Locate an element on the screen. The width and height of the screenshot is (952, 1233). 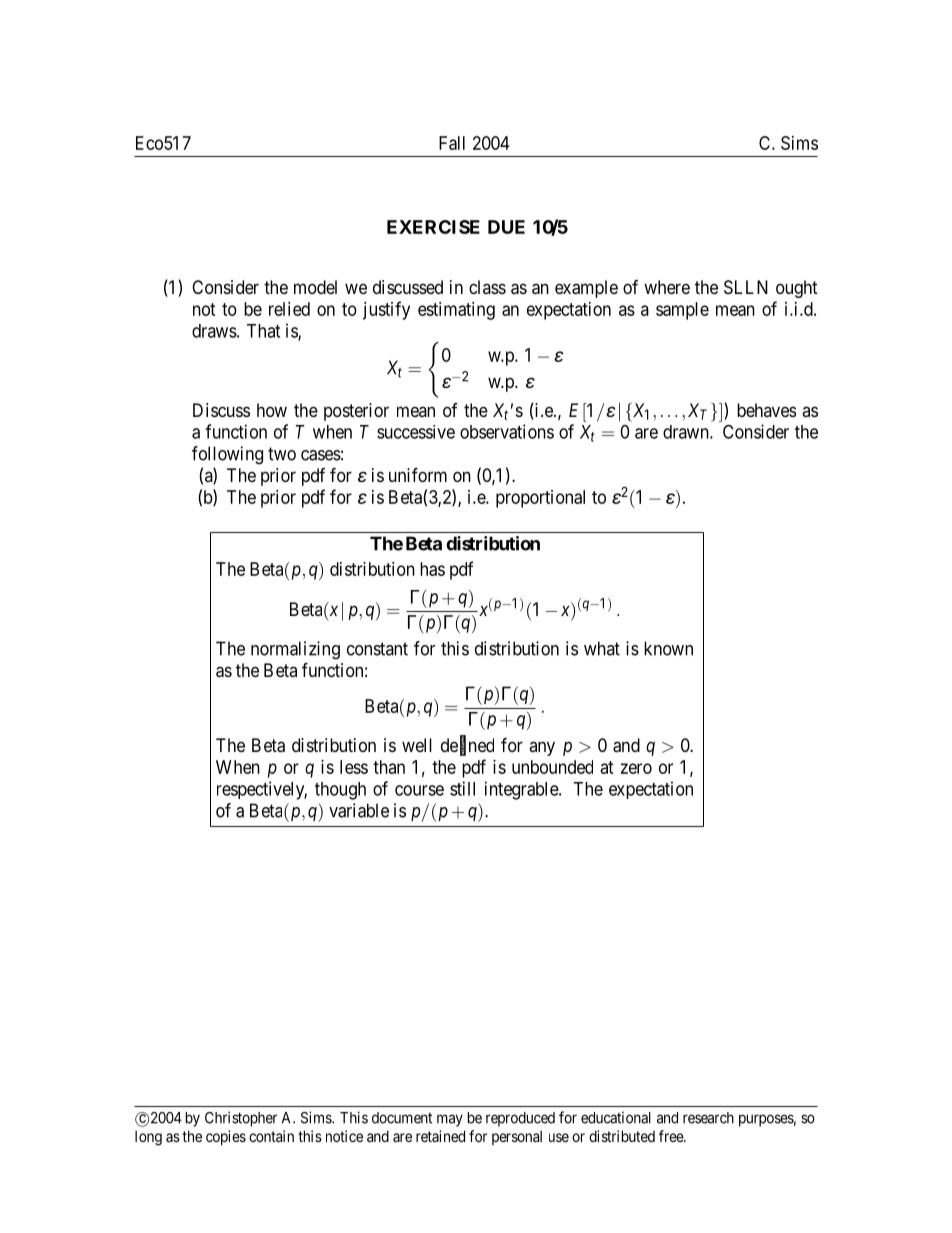
still is located at coordinates (462, 788).
